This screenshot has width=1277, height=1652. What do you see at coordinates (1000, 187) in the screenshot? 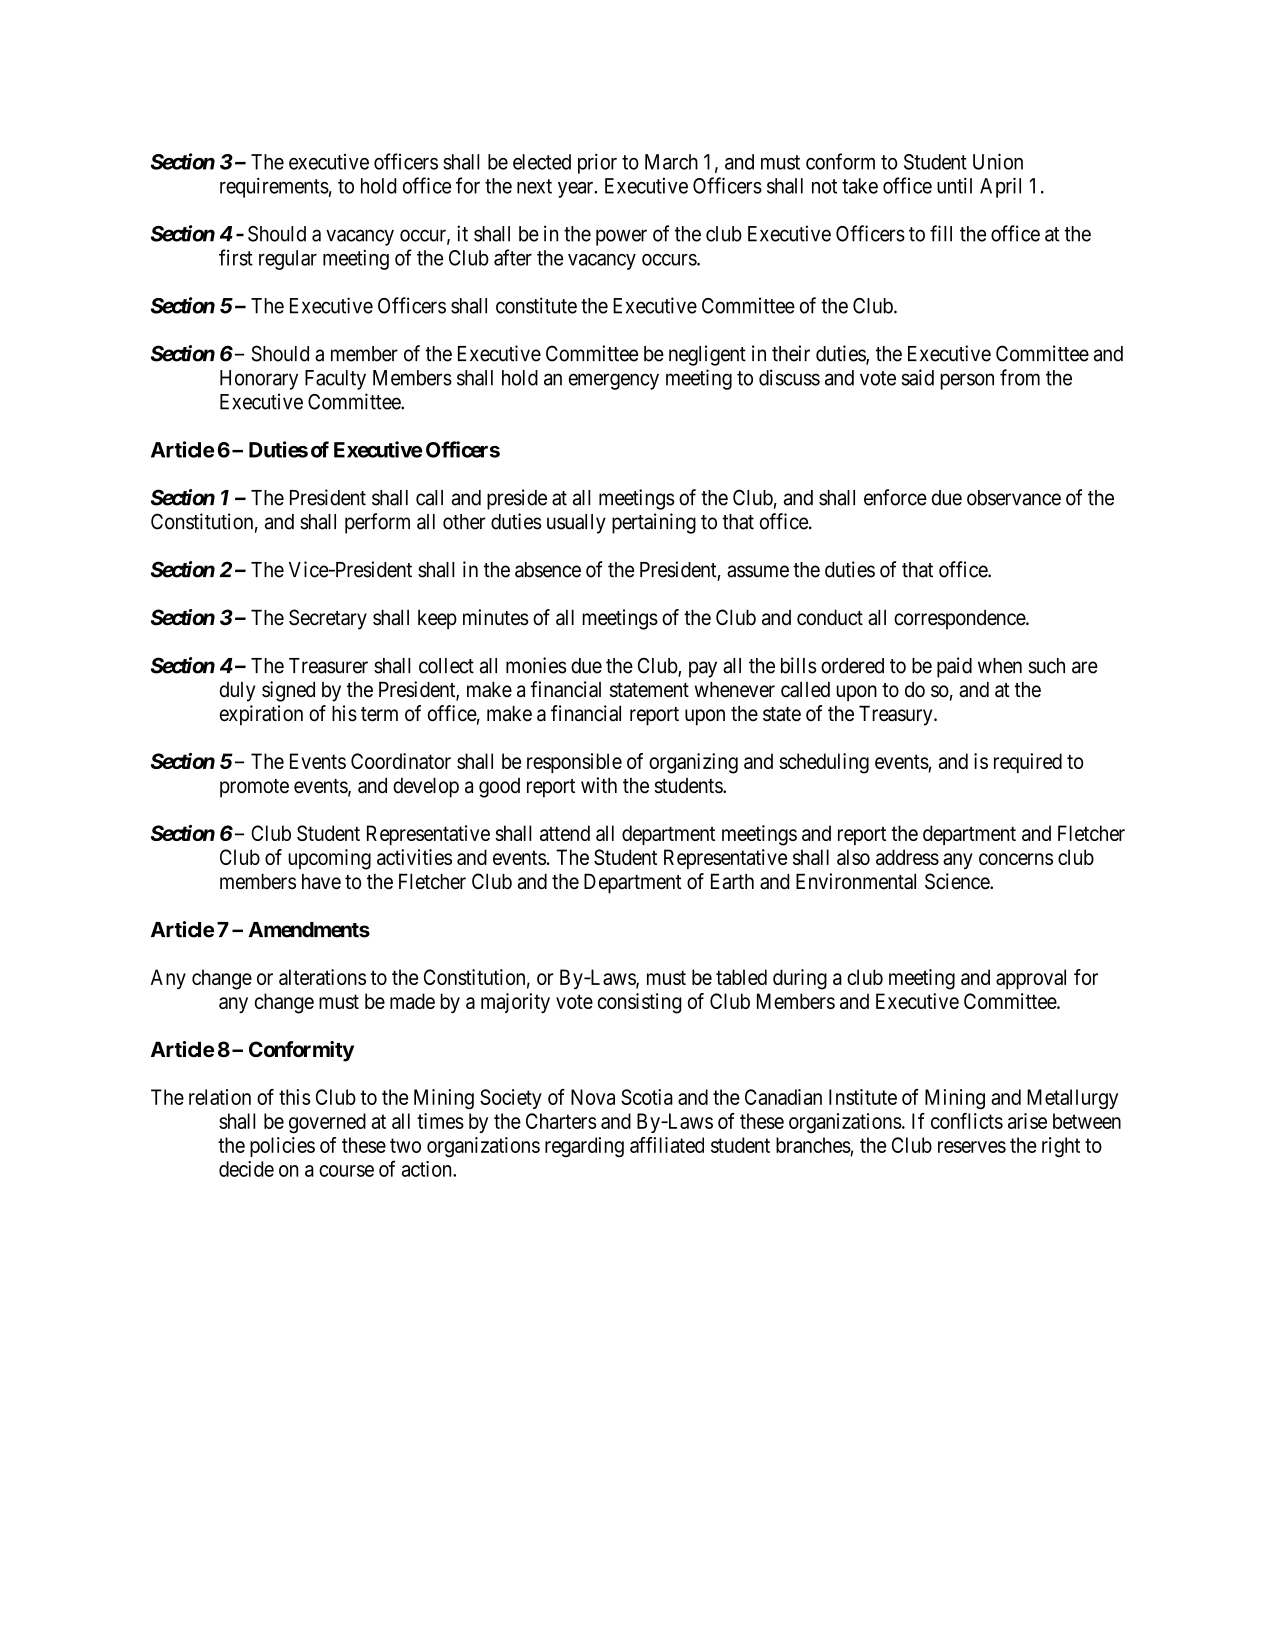
I see `April` at bounding box center [1000, 187].
